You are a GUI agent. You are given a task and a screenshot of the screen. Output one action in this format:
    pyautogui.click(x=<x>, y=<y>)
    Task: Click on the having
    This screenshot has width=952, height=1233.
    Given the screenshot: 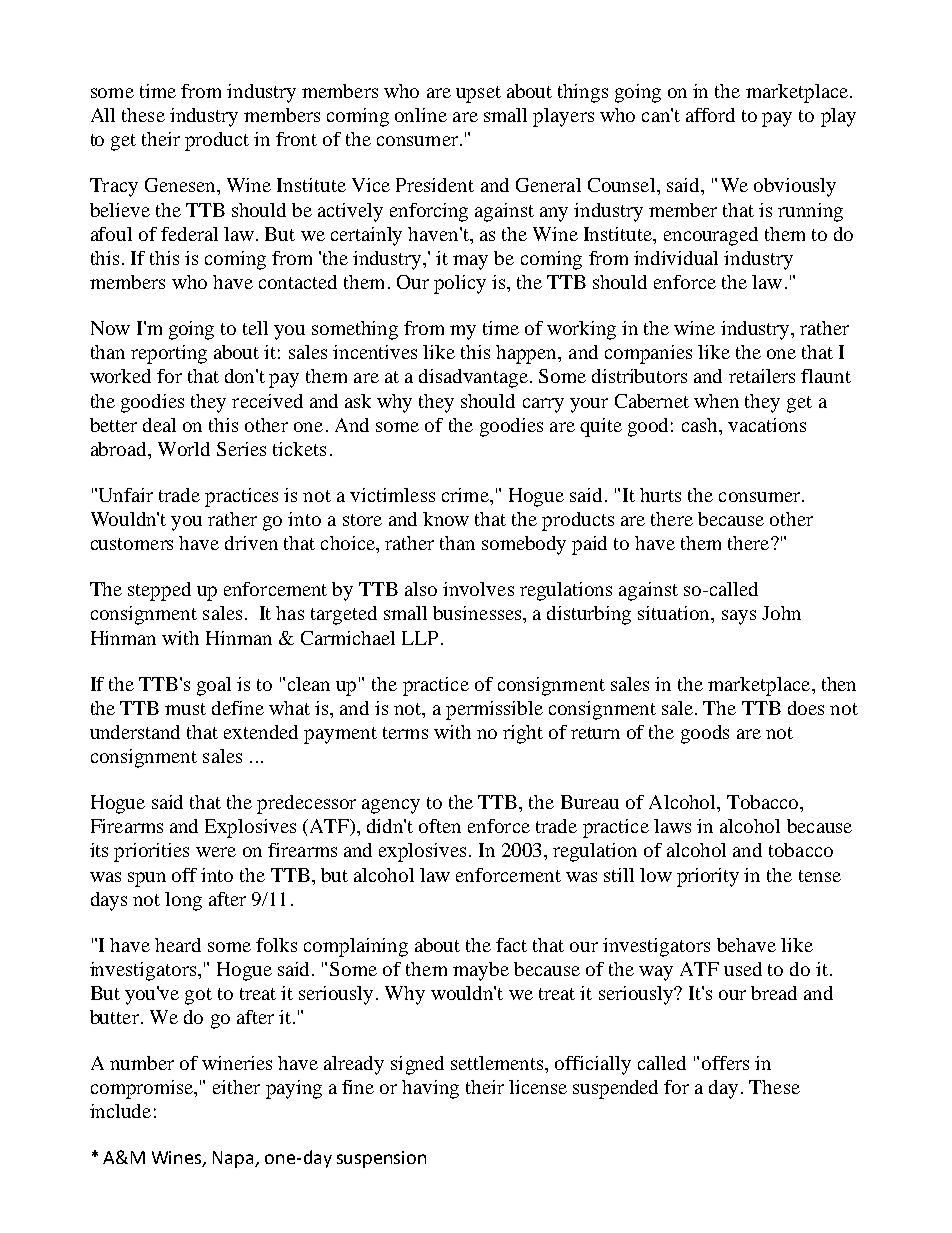 What is the action you would take?
    pyautogui.click(x=430, y=1089)
